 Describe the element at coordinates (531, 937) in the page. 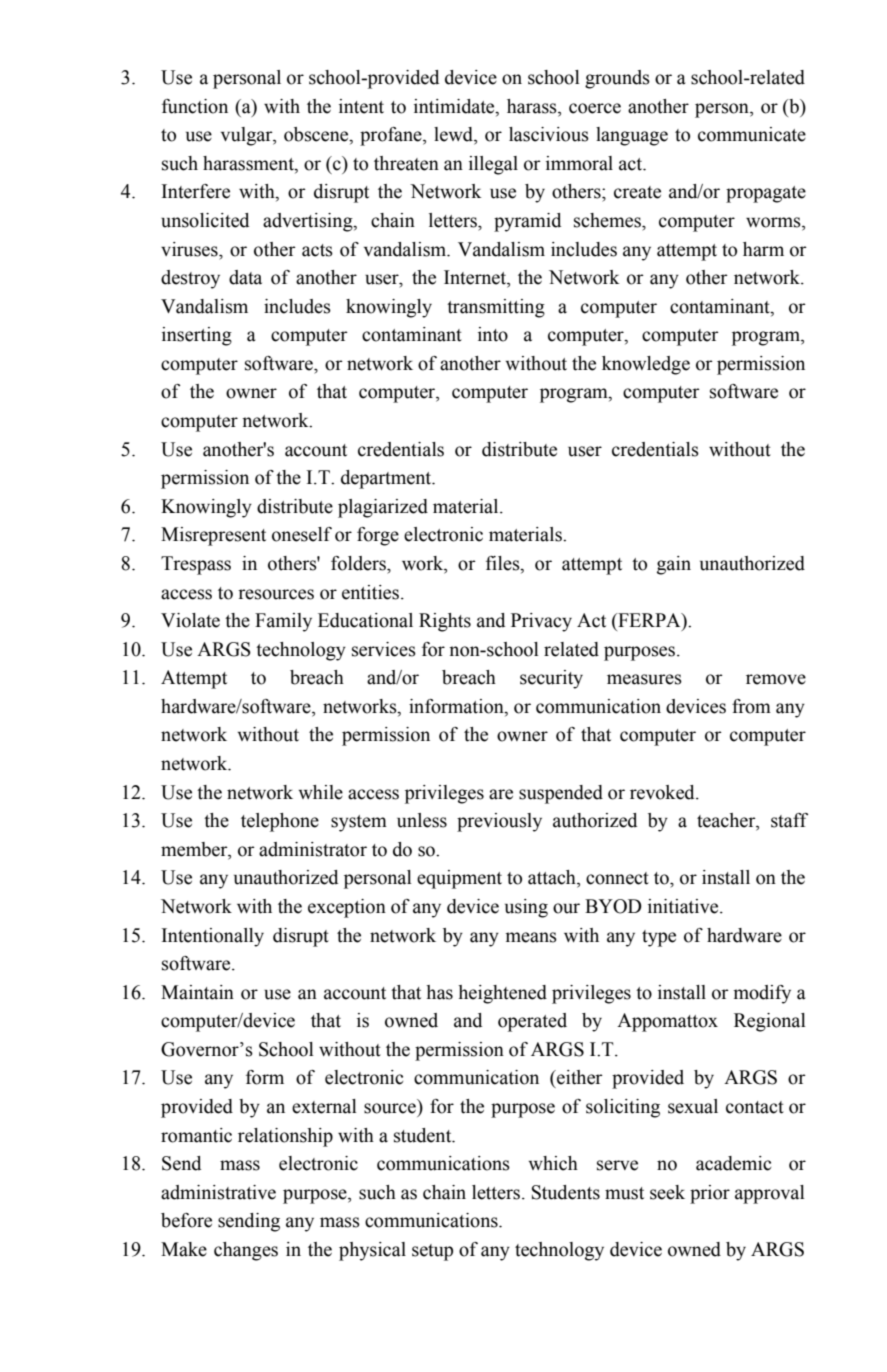

I see `means` at that location.
